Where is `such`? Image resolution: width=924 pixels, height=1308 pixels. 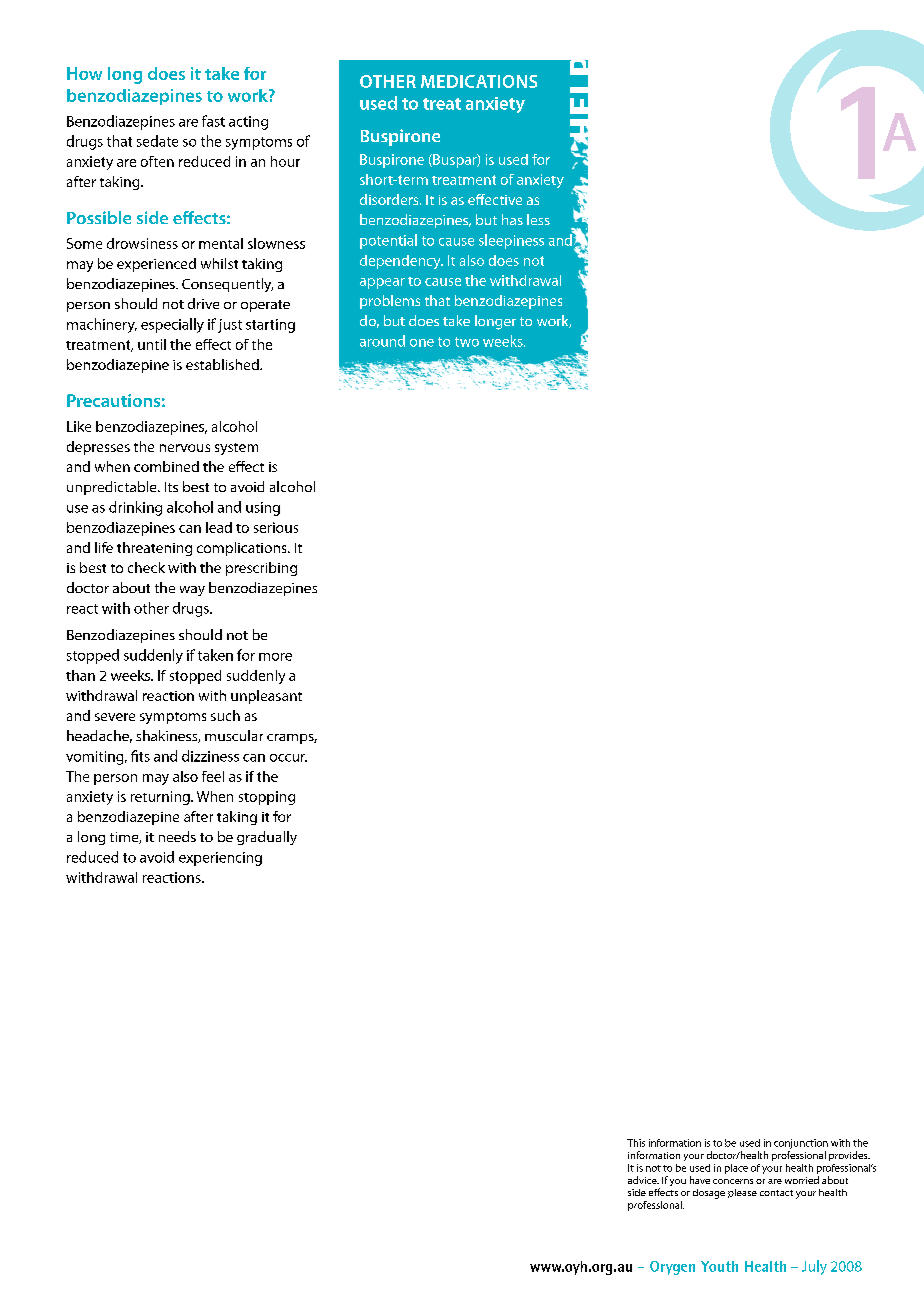
such is located at coordinates (225, 715).
